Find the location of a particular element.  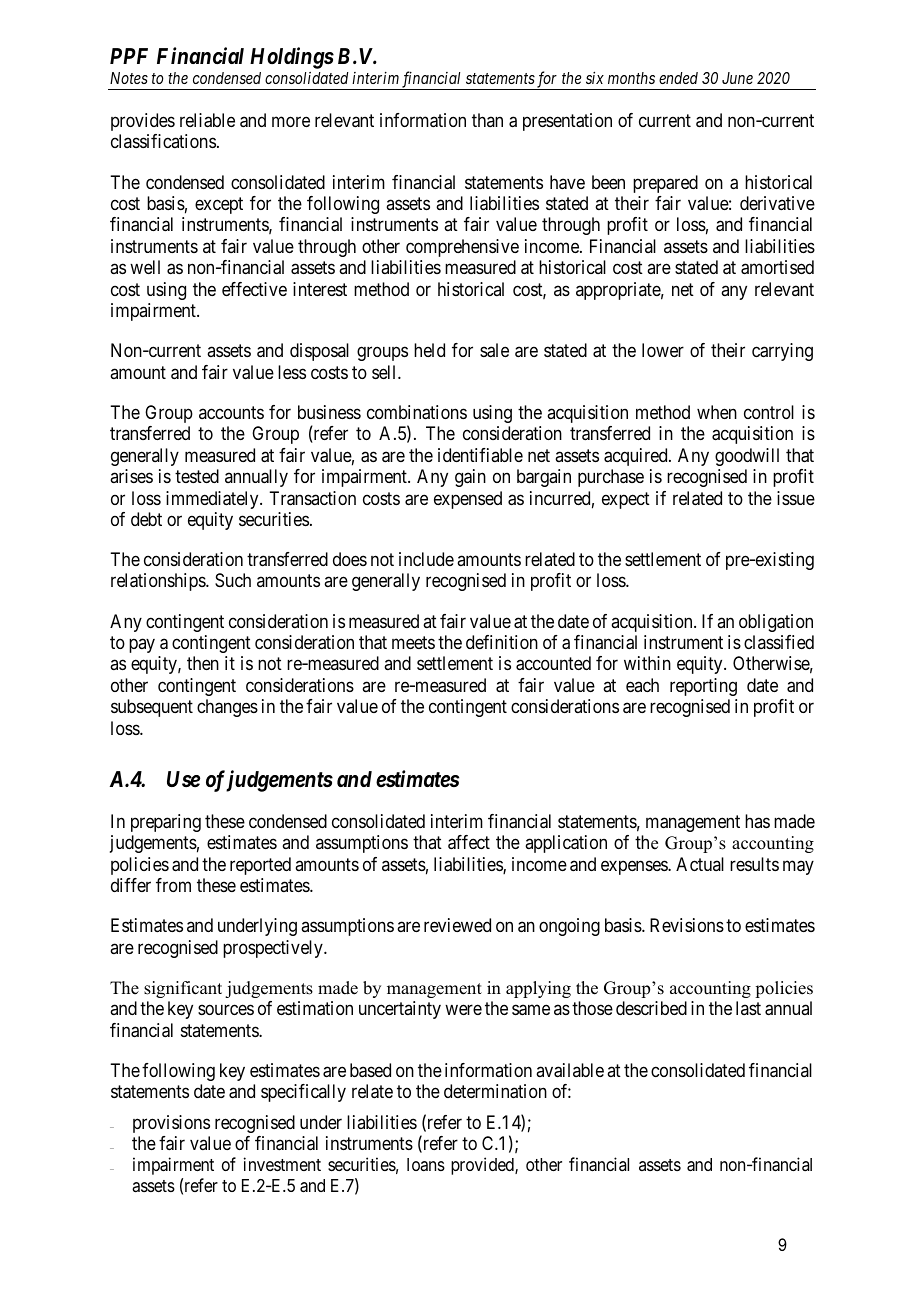

provisions is located at coordinates (171, 1124).
